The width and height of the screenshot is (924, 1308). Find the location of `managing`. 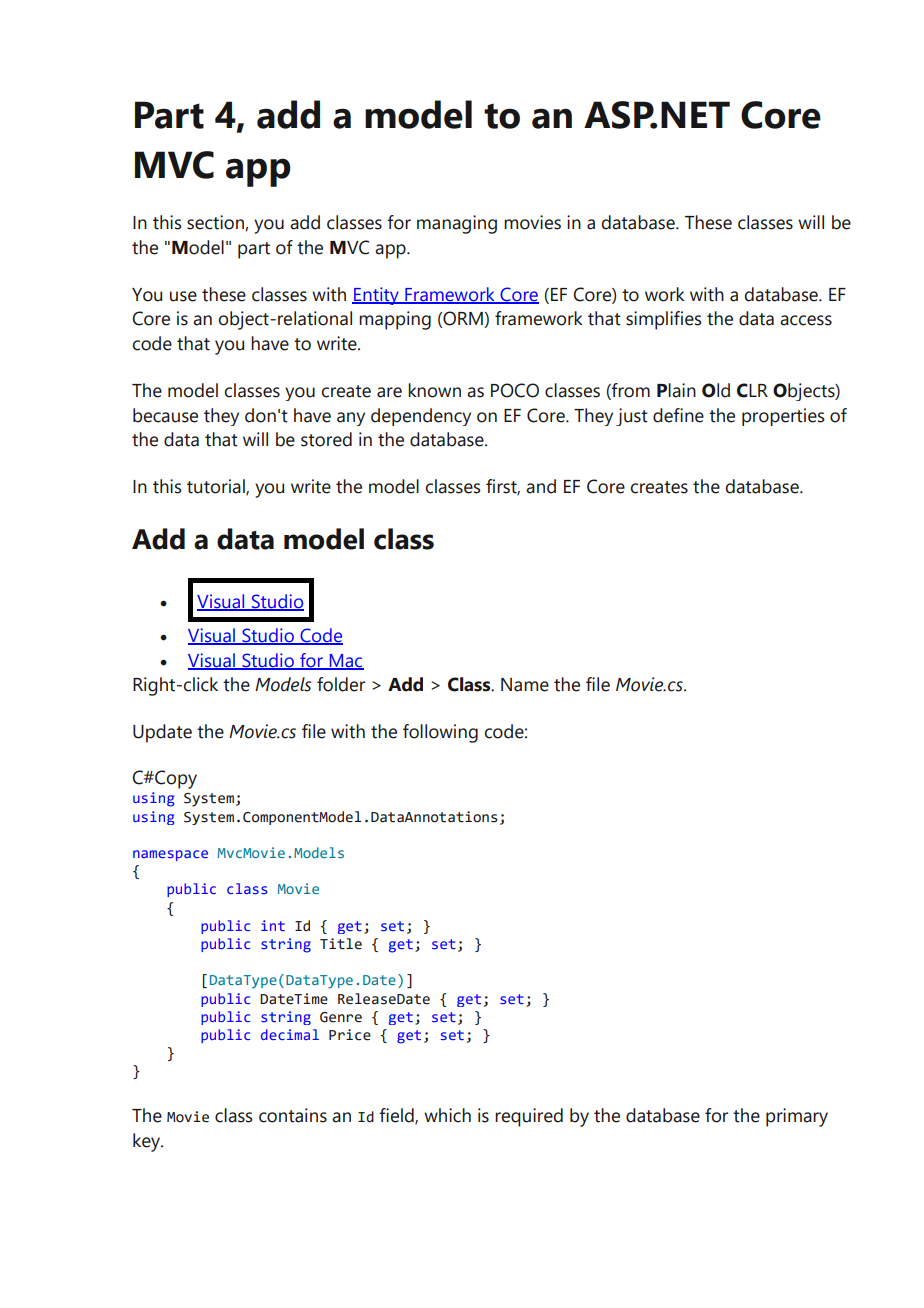

managing is located at coordinates (457, 224).
